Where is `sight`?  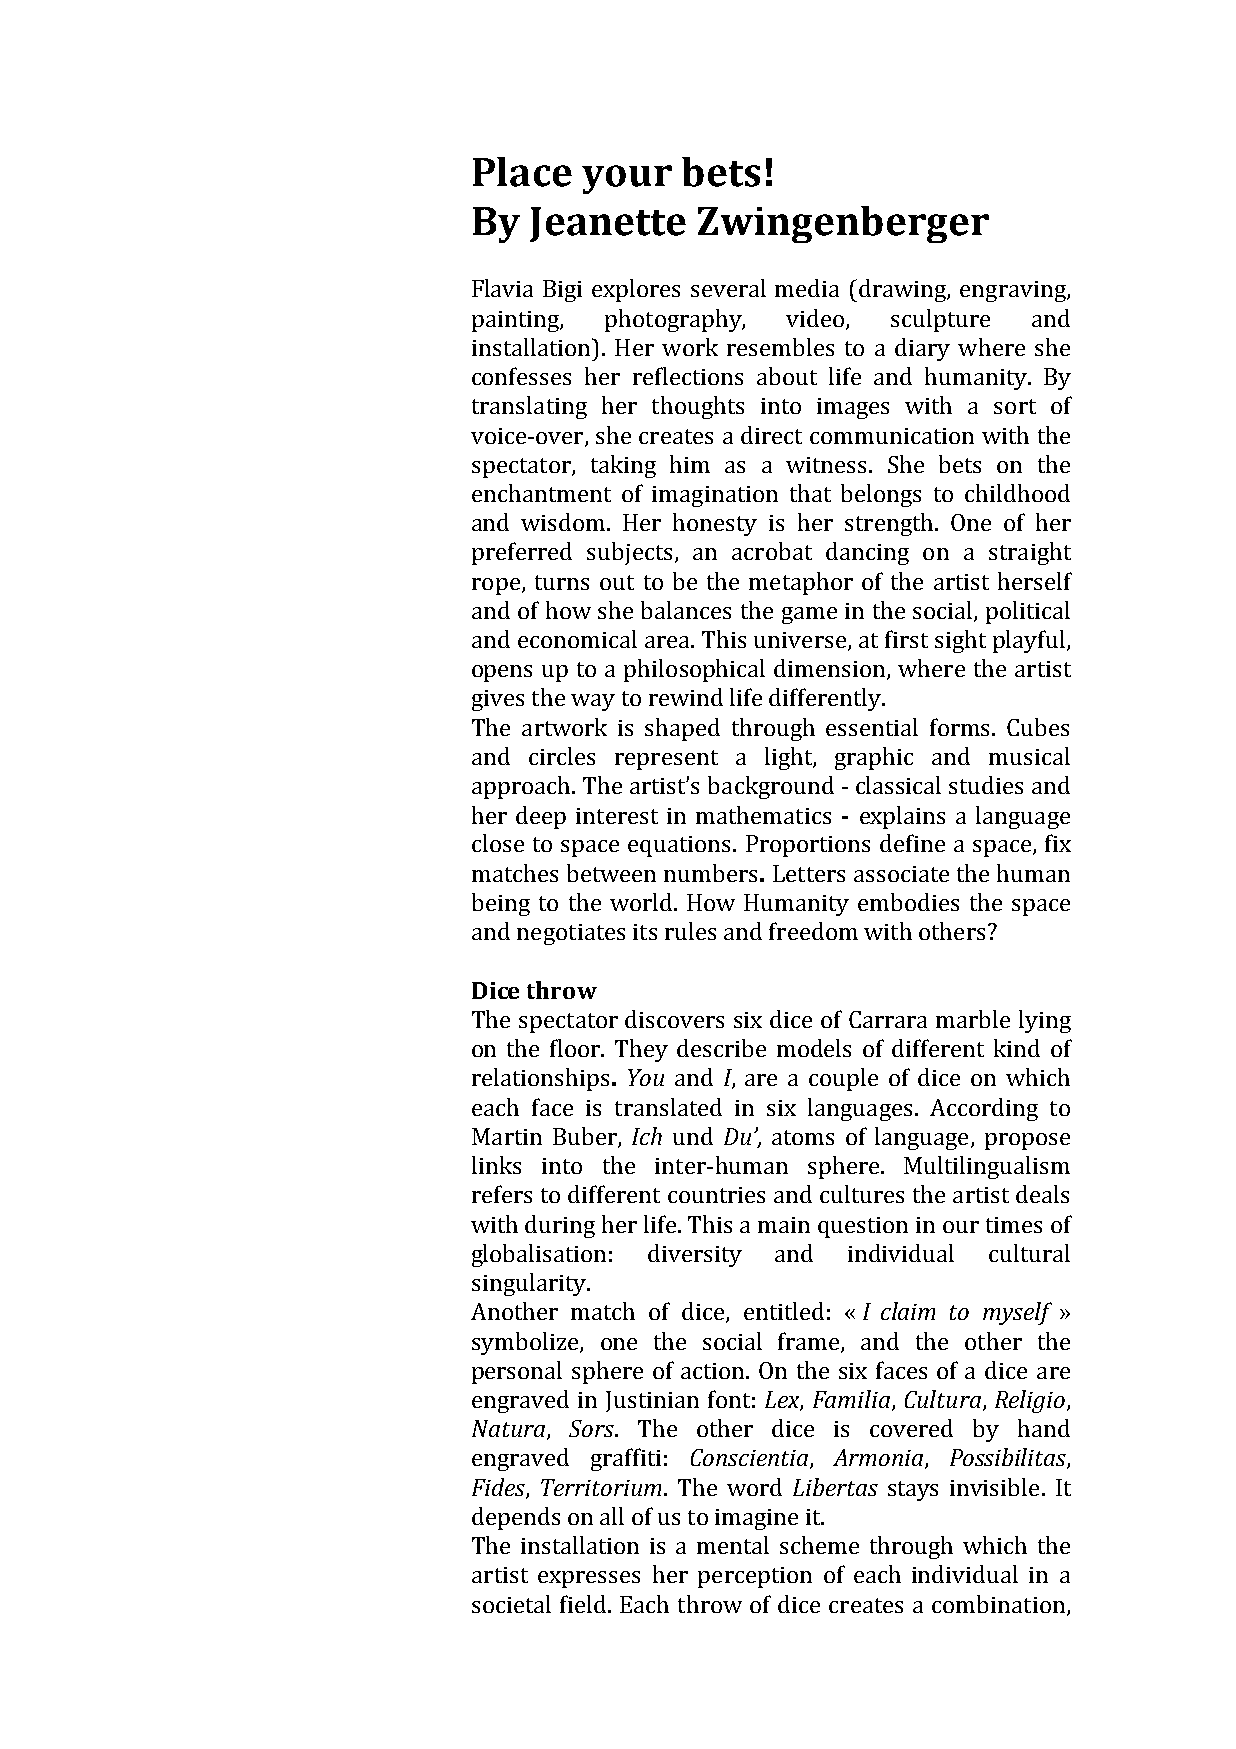 sight is located at coordinates (960, 641).
